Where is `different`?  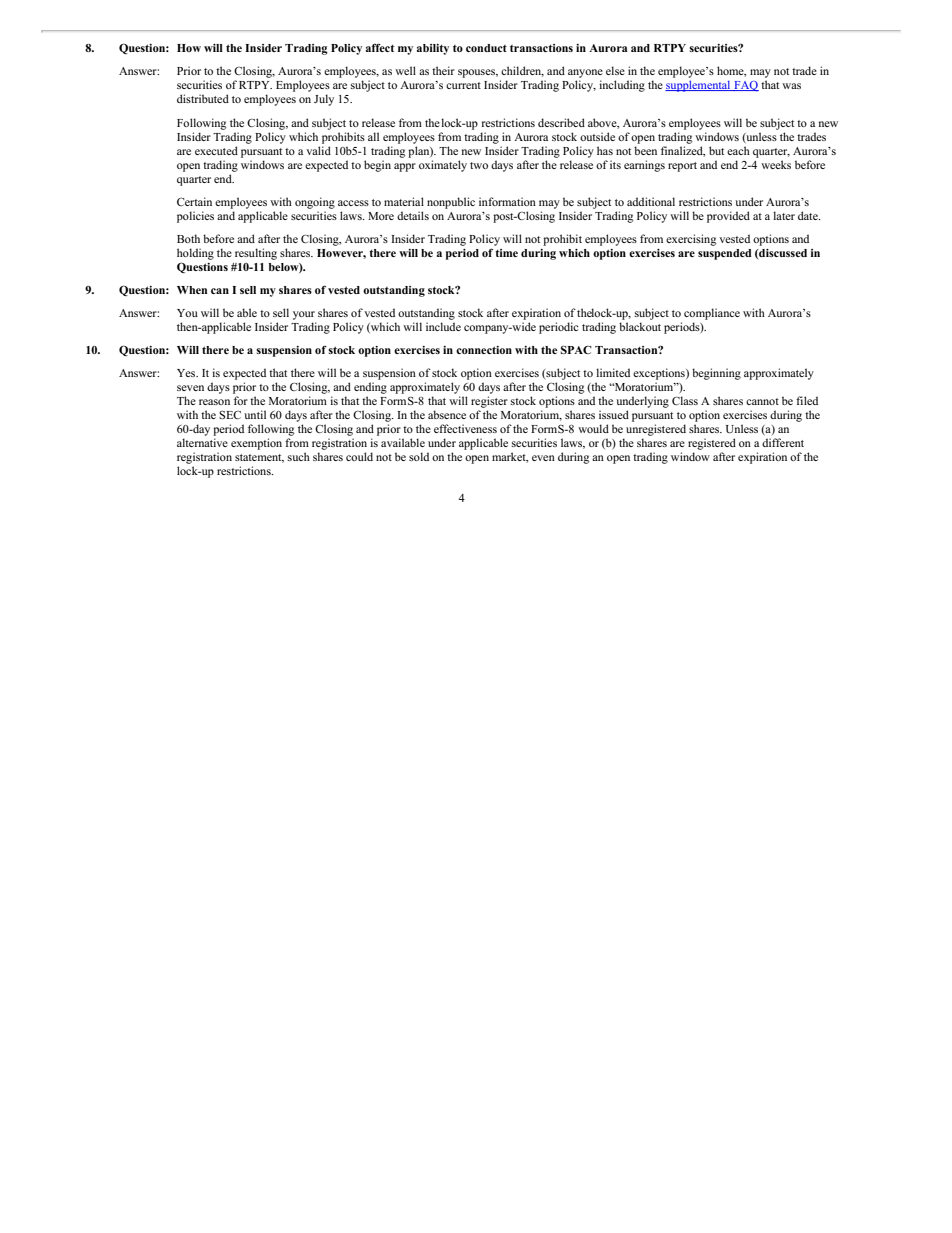 different is located at coordinates (783, 442).
